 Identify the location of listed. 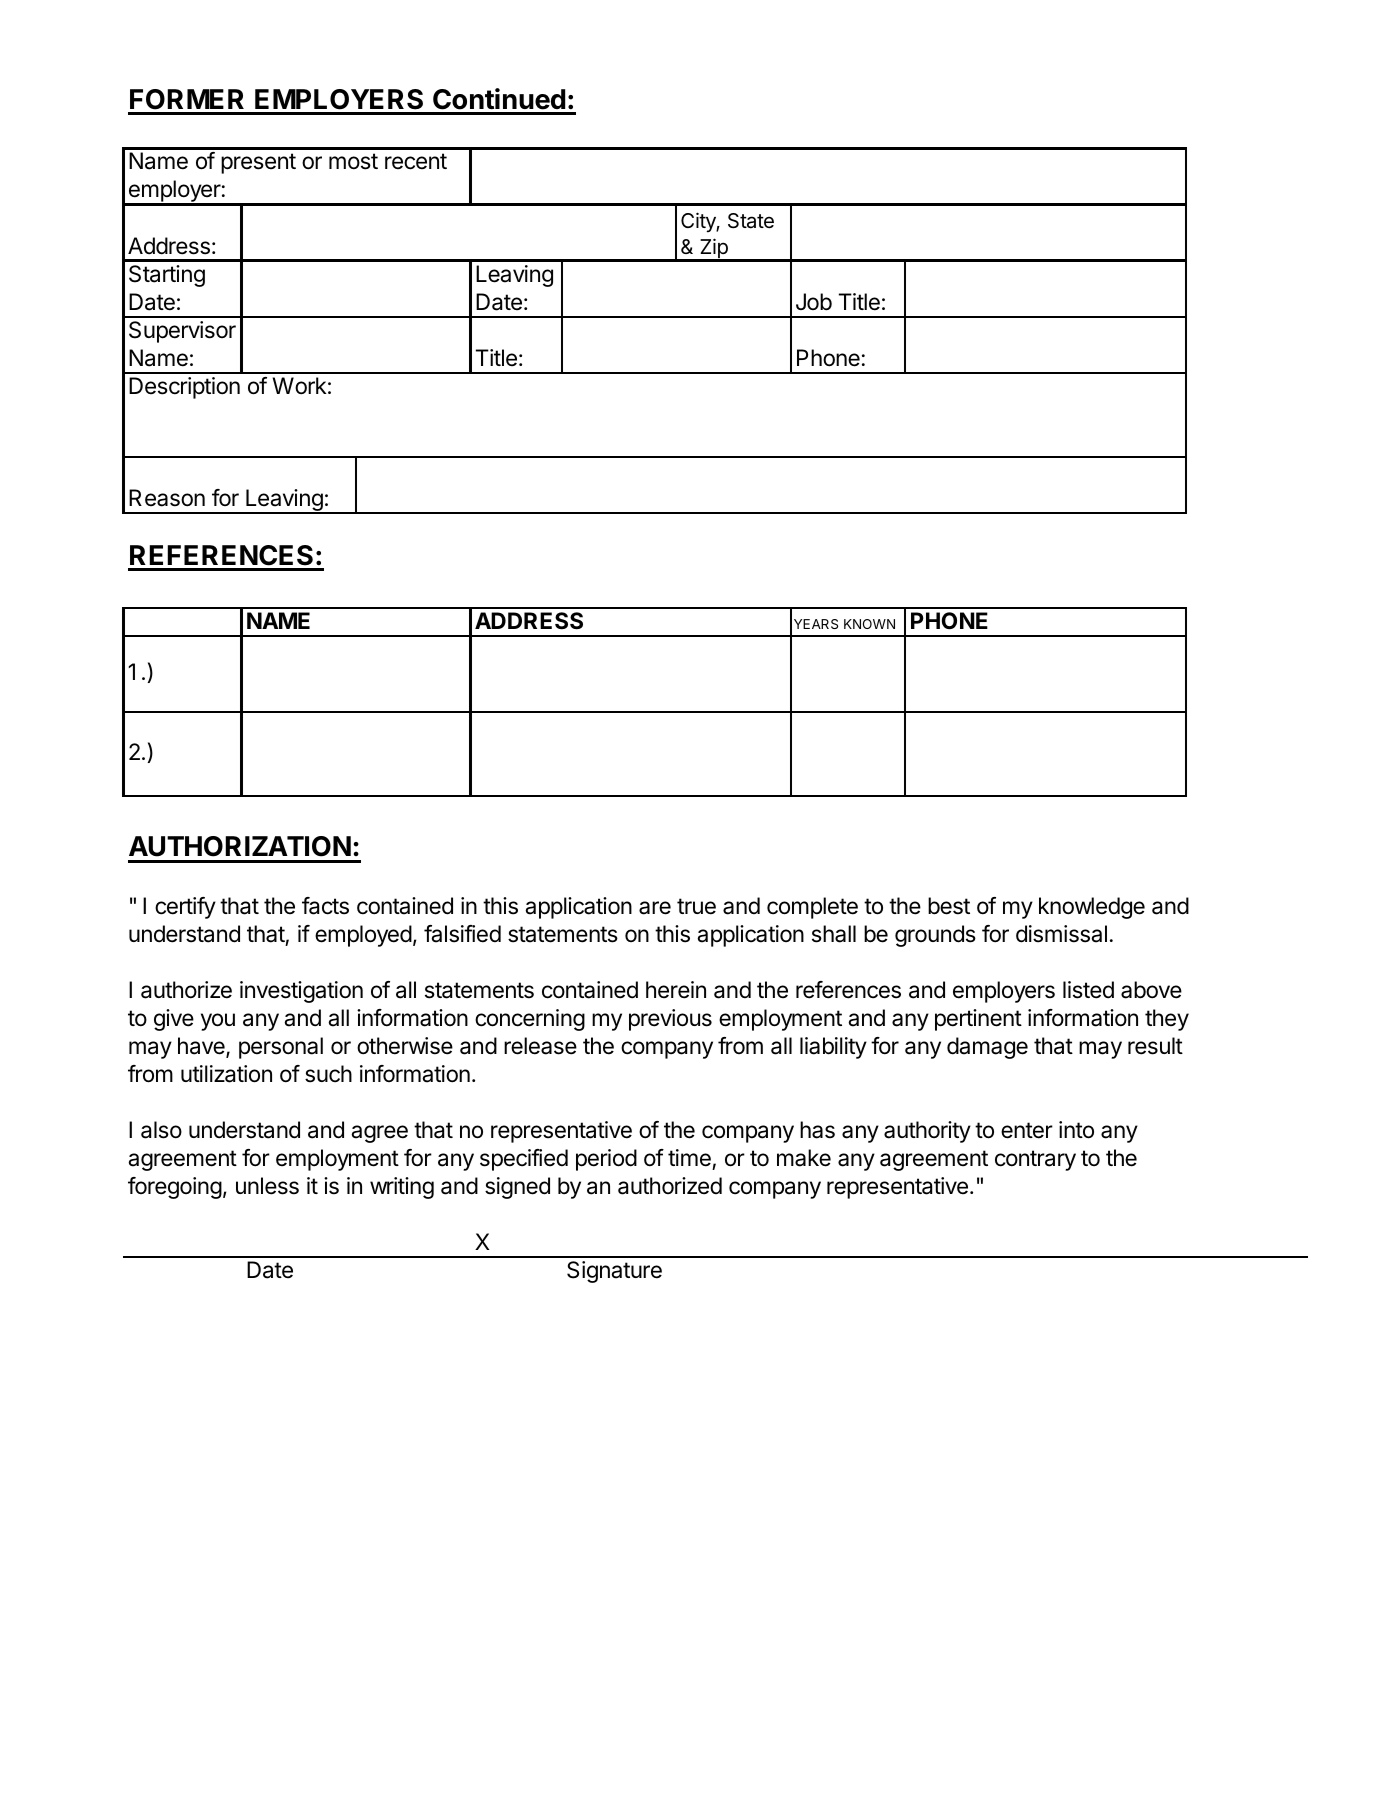
(1088, 990).
